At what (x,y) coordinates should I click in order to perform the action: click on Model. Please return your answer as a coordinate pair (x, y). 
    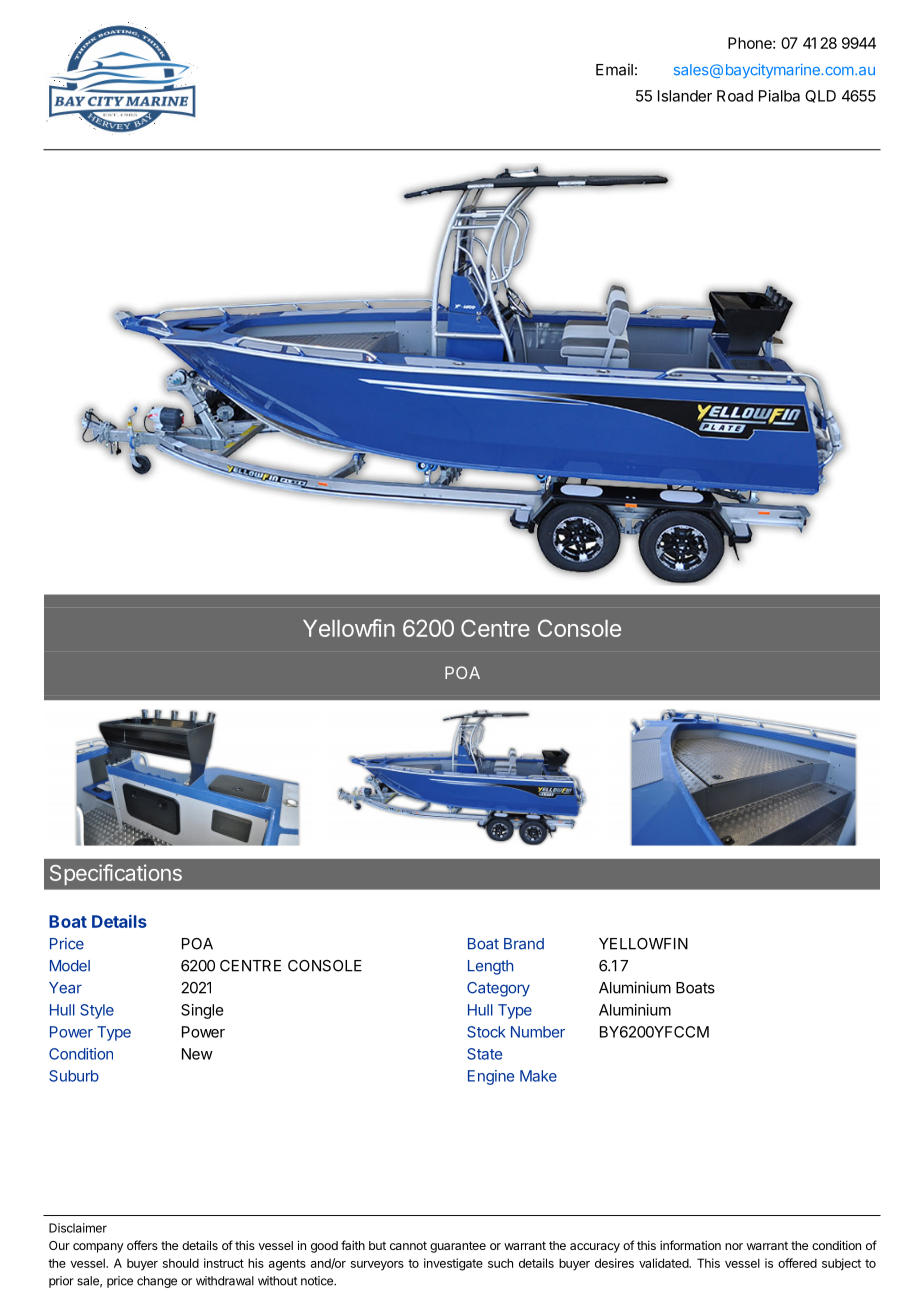
    Looking at the image, I should click on (70, 966).
